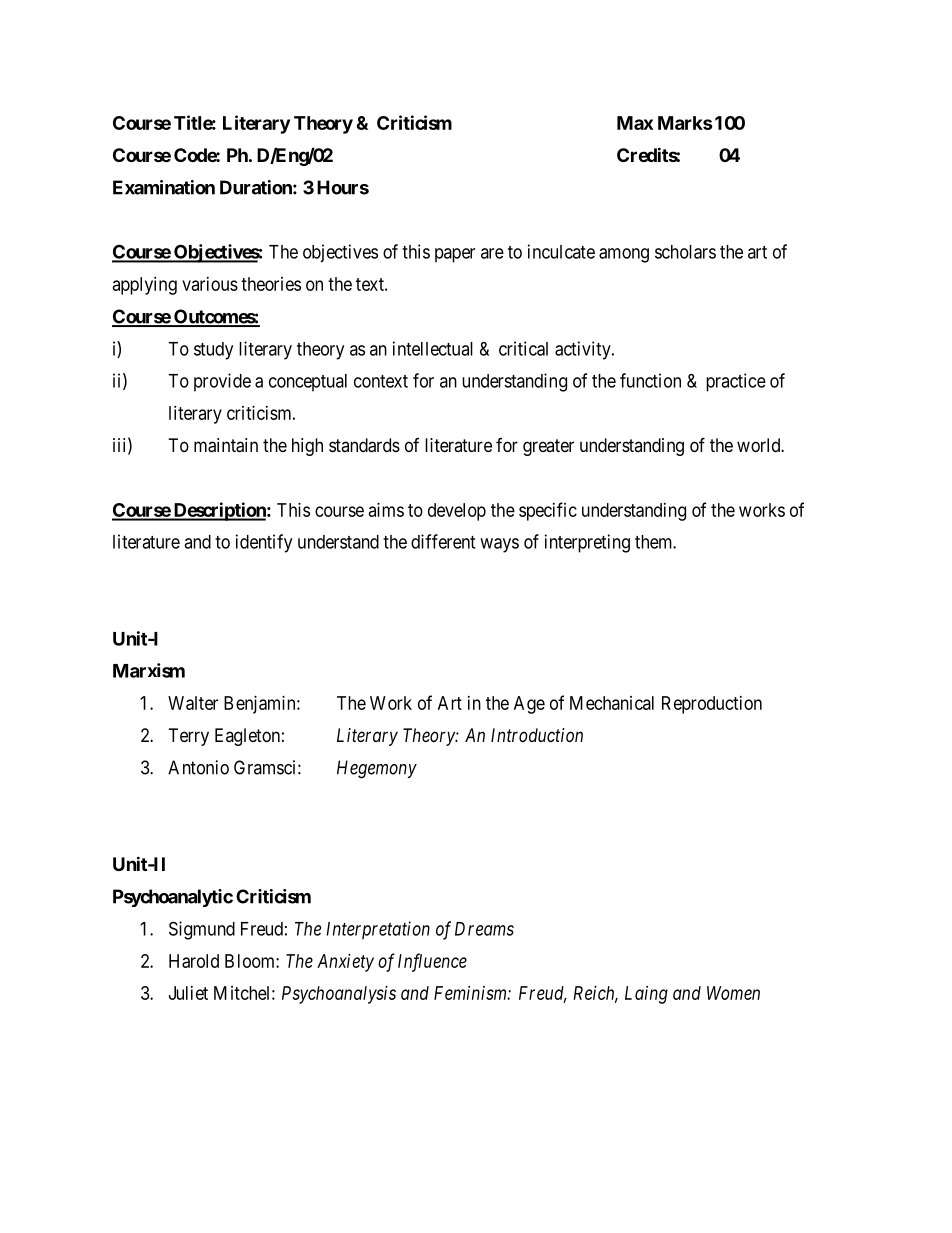 The width and height of the screenshot is (952, 1233). I want to click on paper, so click(455, 255).
